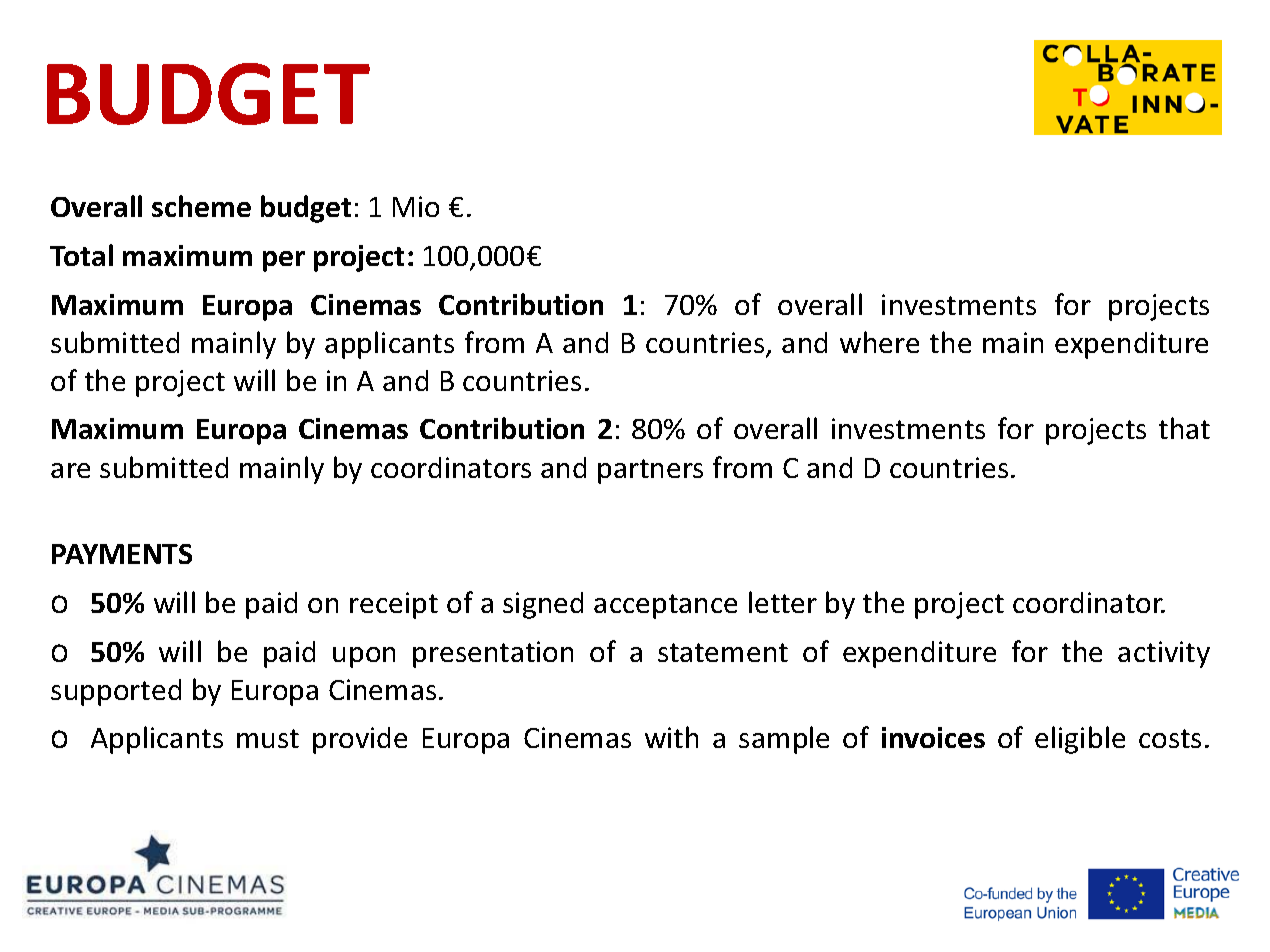  Describe the element at coordinates (783, 602) in the document. I see `letter` at that location.
